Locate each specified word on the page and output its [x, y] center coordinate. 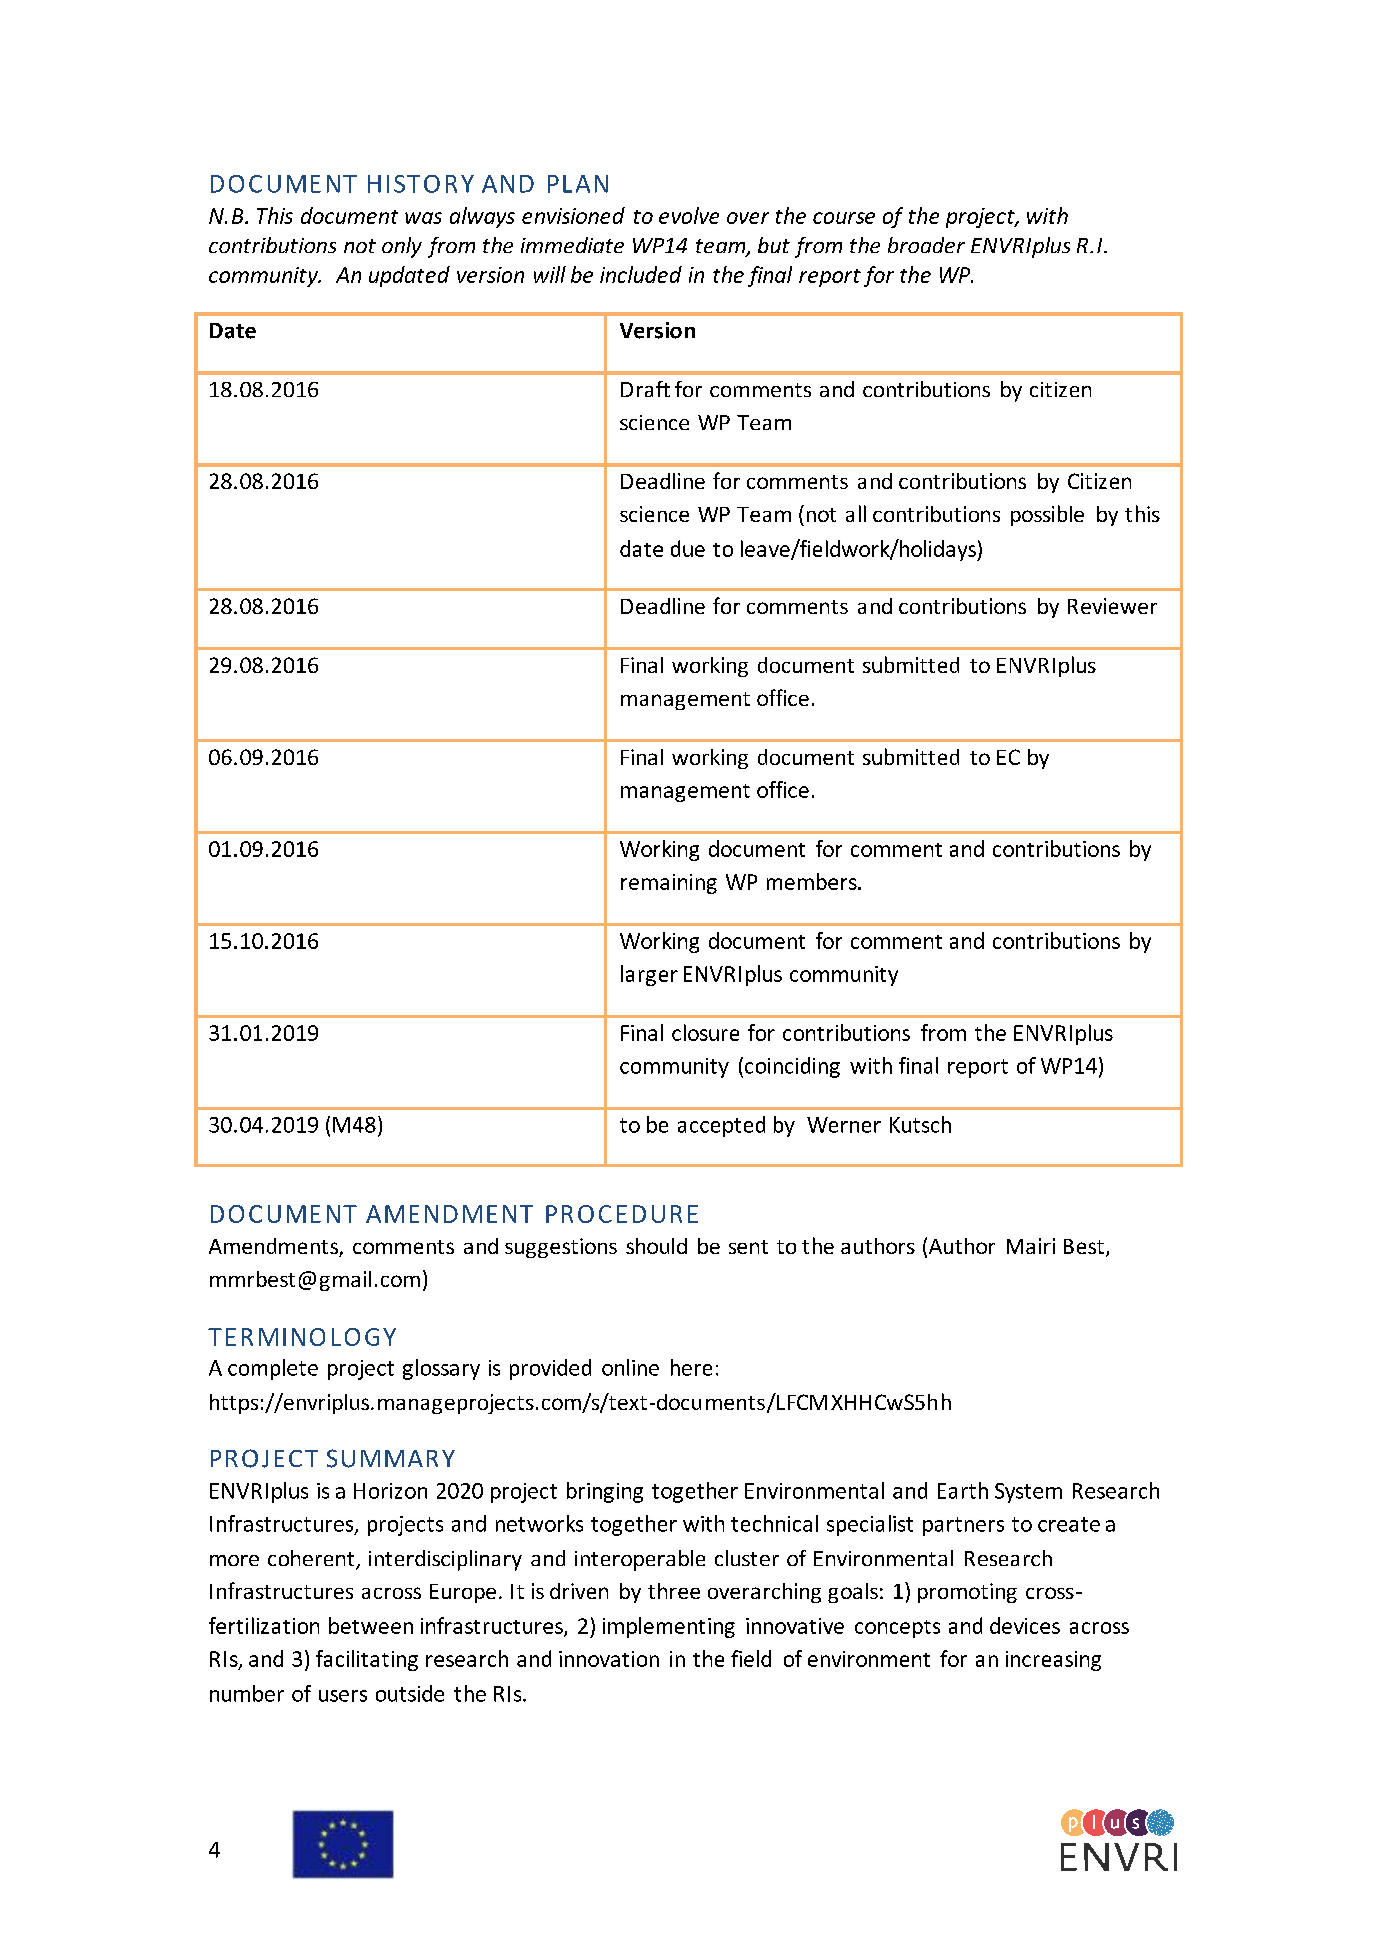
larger [649, 975]
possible [1047, 515]
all [856, 513]
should [656, 1246]
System [1028, 1493]
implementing [669, 1627]
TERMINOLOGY [302, 1337]
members [813, 881]
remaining [669, 884]
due [688, 548]
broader [926, 245]
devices [1025, 1625]
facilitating [367, 1660]
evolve [689, 215]
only [402, 247]
